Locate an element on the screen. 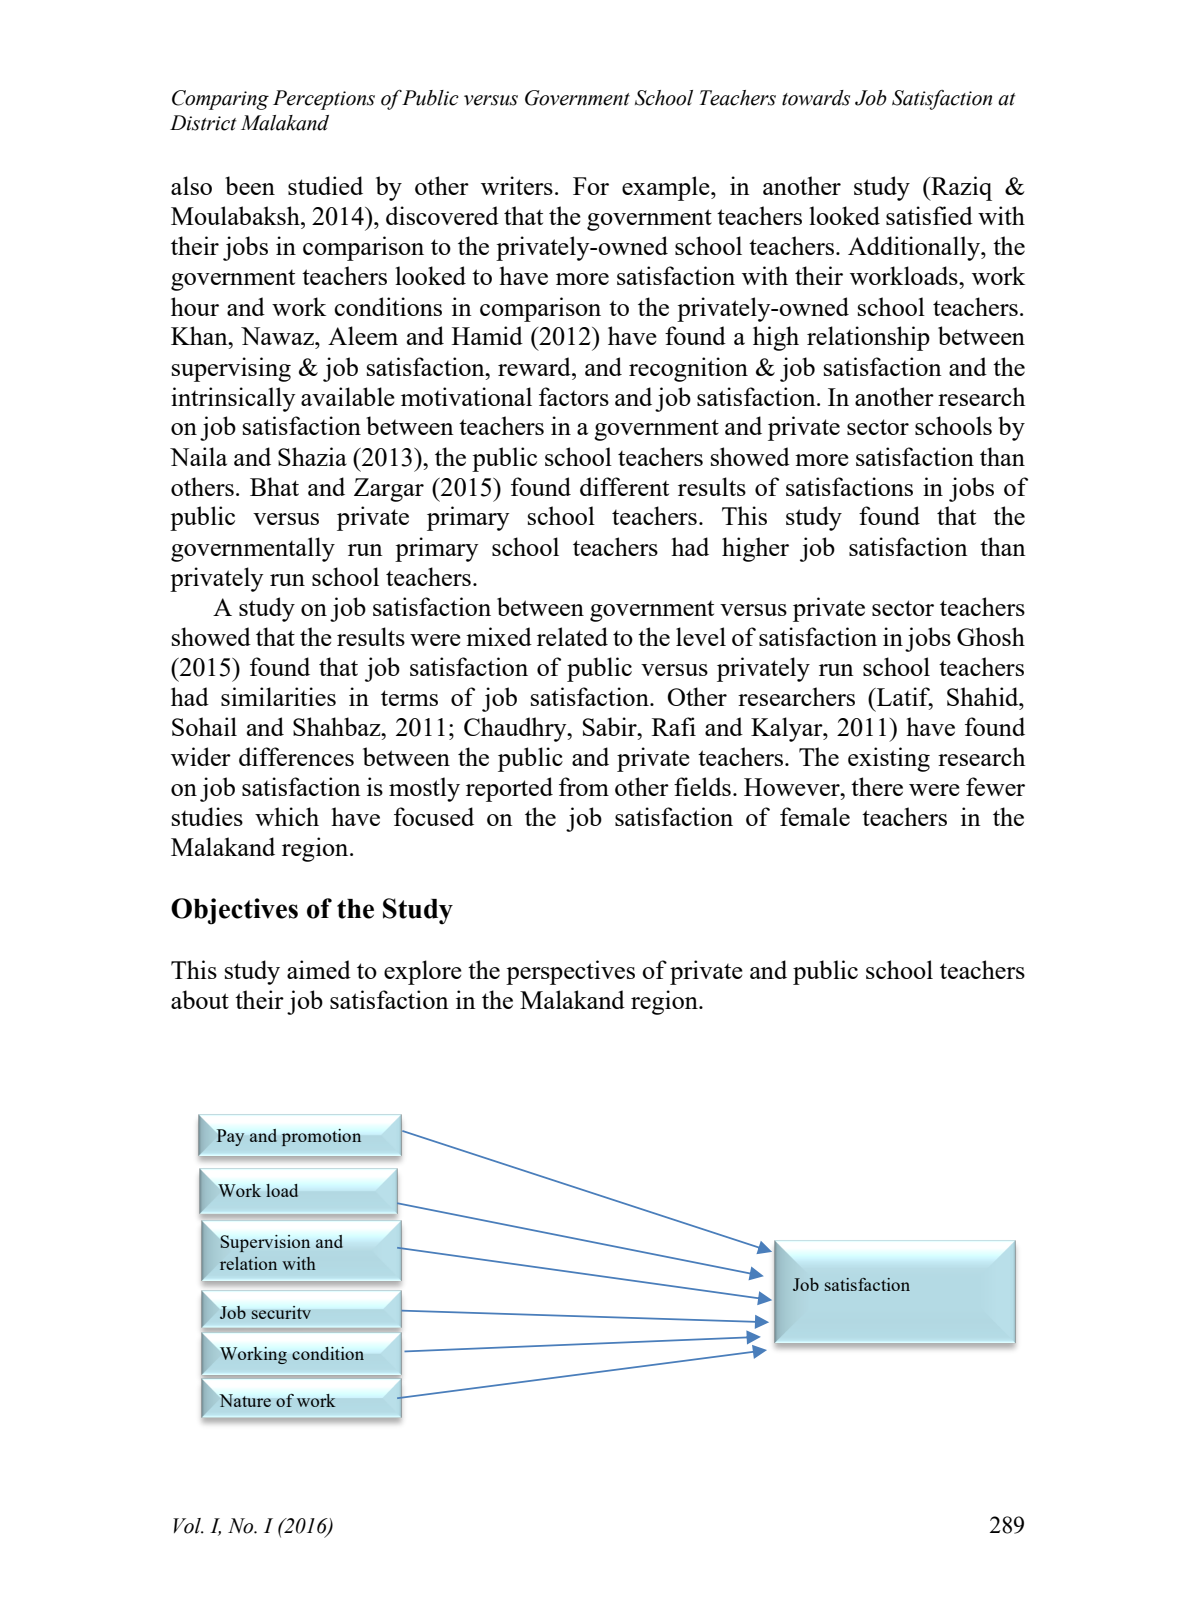  Nature is located at coordinates (245, 1400).
